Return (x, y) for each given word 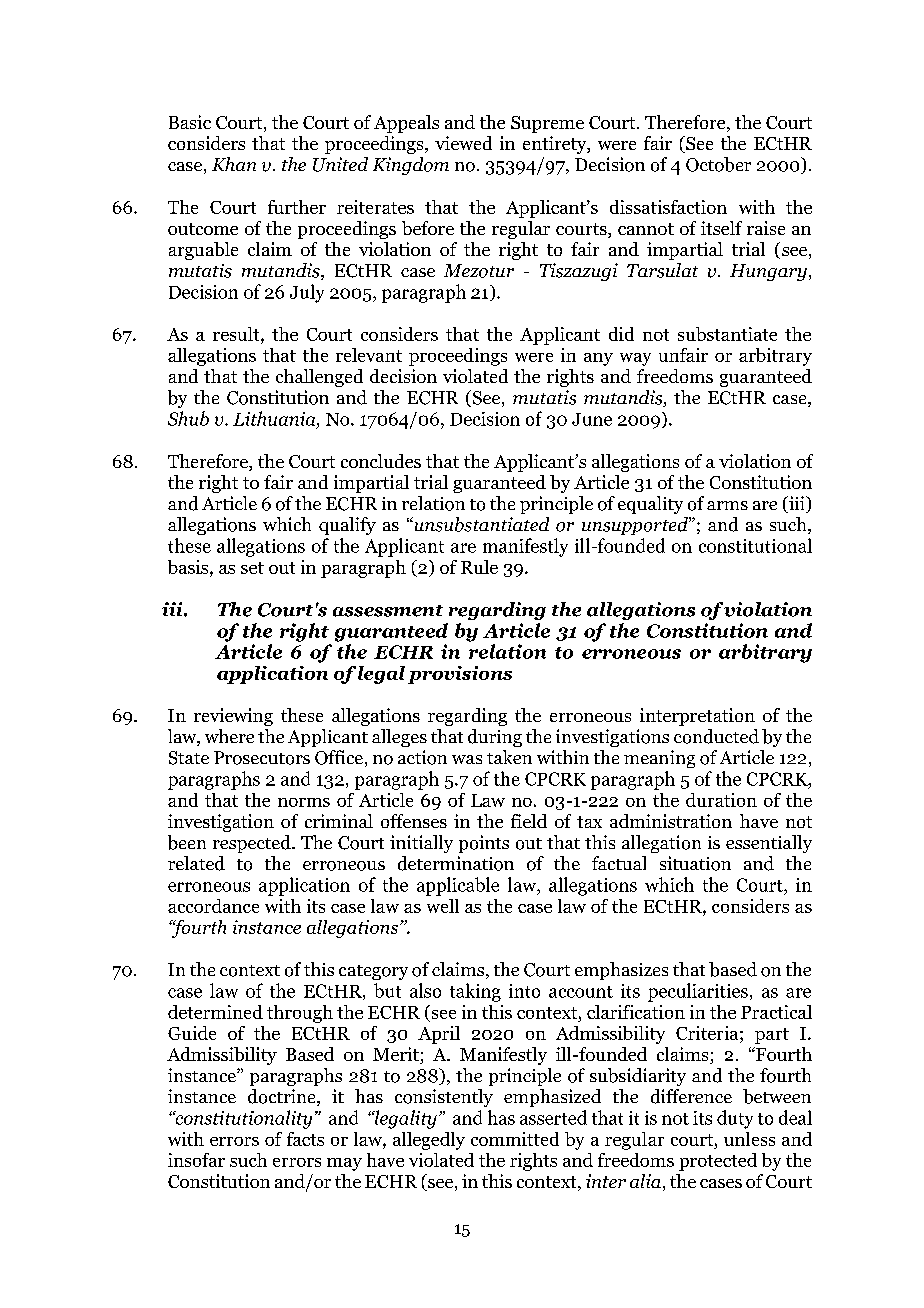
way (635, 359)
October (718, 164)
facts (305, 1139)
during (495, 738)
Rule (479, 567)
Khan (234, 164)
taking (475, 992)
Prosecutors (262, 758)
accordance (213, 906)
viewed (463, 143)
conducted (716, 736)
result (237, 334)
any (598, 359)
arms (727, 505)
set (252, 568)
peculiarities (698, 992)
